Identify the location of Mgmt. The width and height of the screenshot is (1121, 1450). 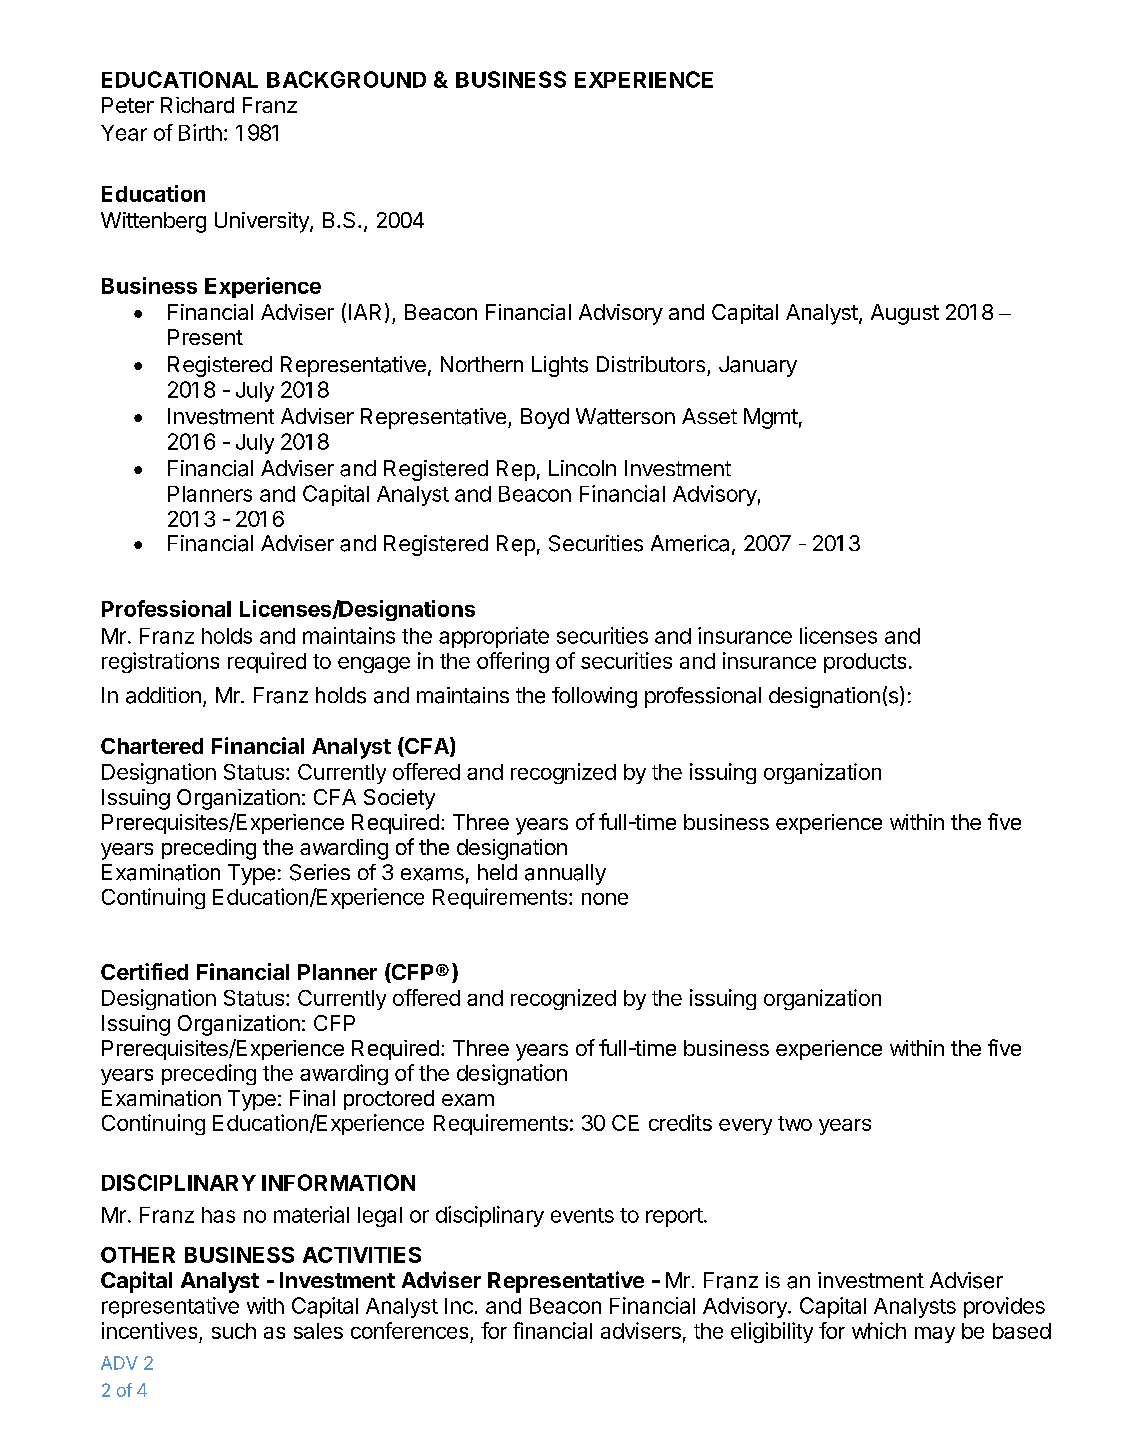
(771, 418).
